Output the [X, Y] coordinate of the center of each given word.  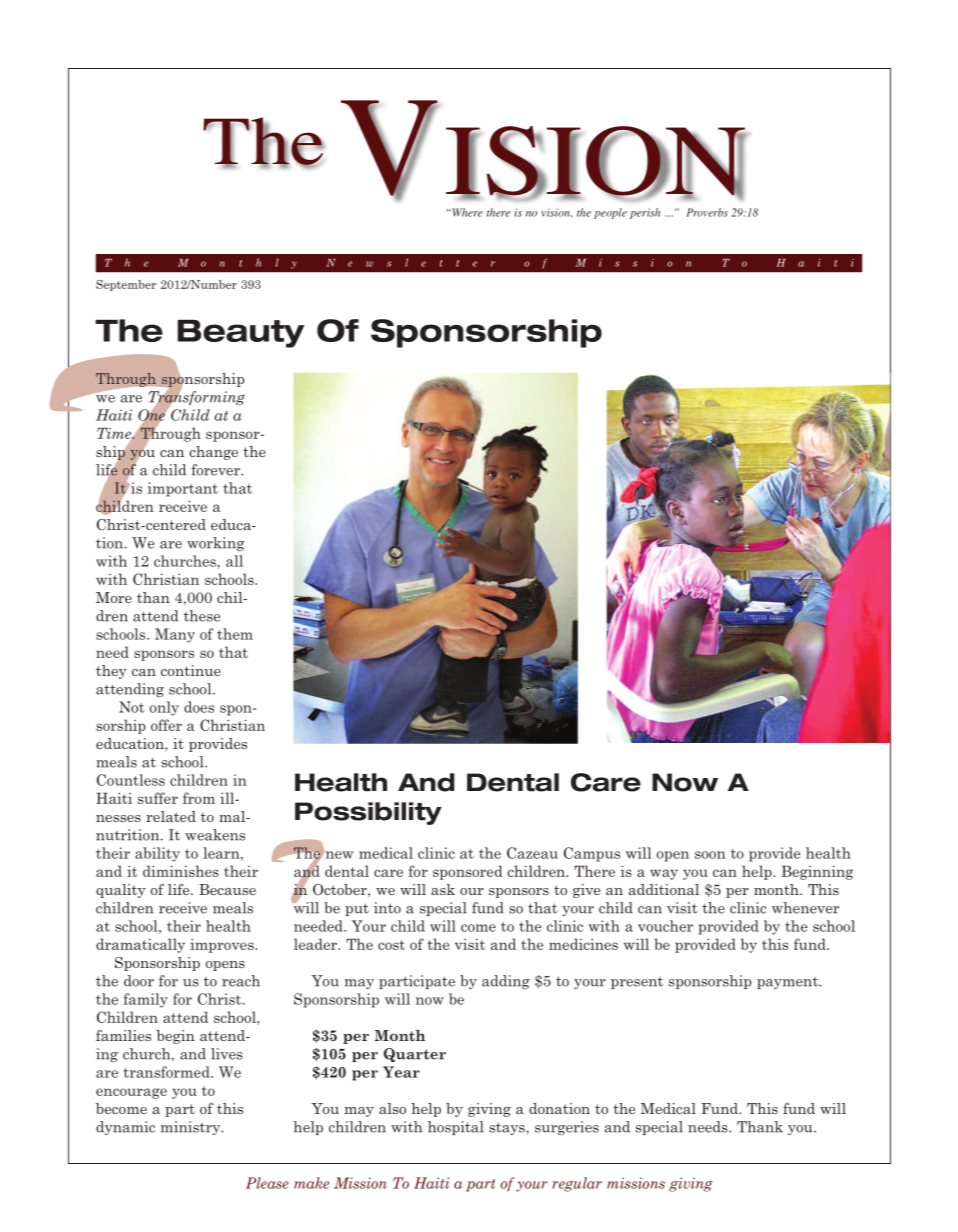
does [199, 707]
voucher [665, 926]
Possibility [368, 813]
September [126, 285]
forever [217, 470]
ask [443, 889]
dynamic [125, 1128]
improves [223, 945]
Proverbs [707, 212]
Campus [592, 854]
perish [645, 213]
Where [466, 212]
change [213, 453]
